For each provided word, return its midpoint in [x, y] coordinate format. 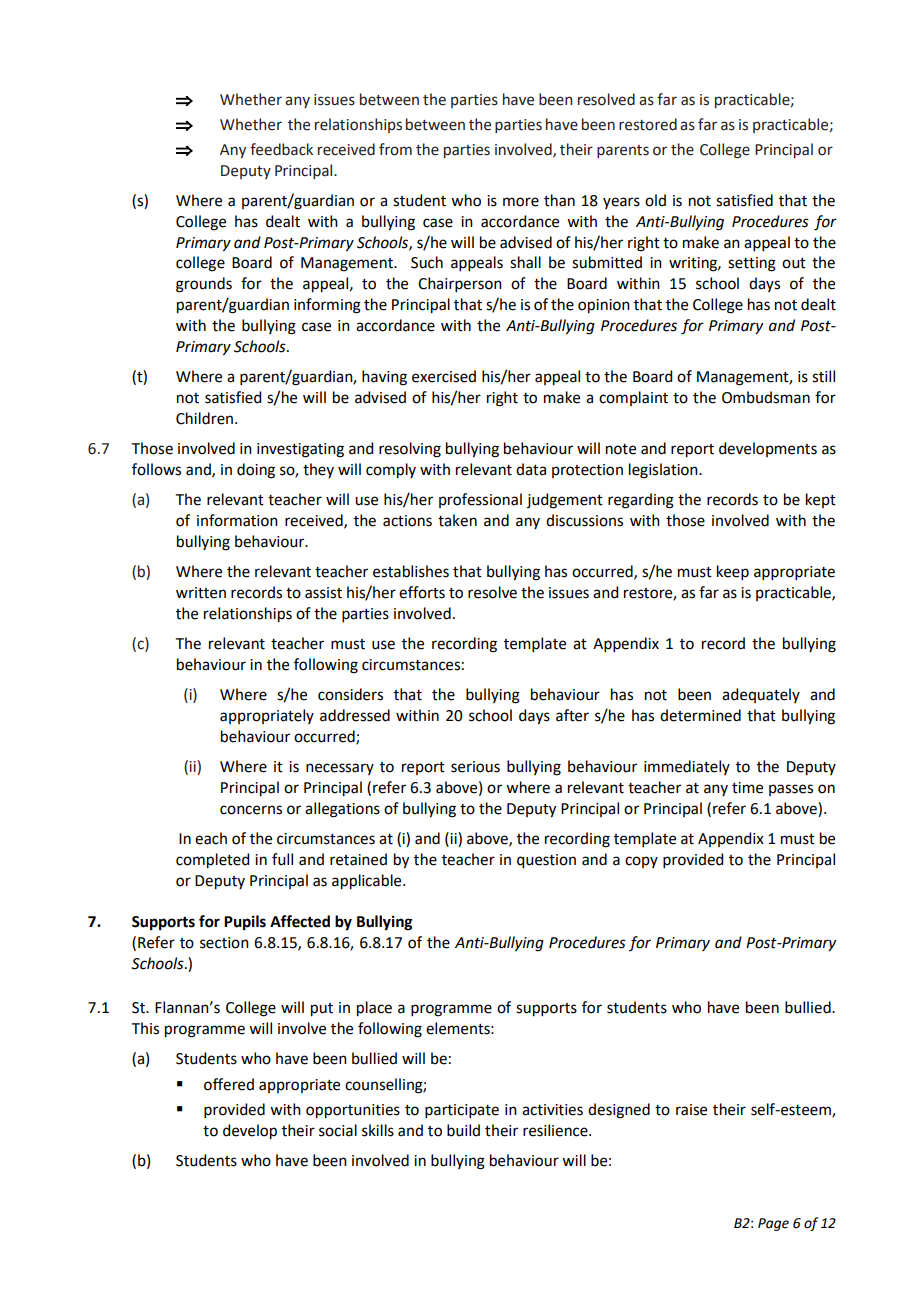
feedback [281, 149]
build [463, 1130]
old [655, 200]
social [338, 1130]
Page [773, 1224]
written [201, 593]
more [521, 202]
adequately [761, 695]
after [572, 715]
